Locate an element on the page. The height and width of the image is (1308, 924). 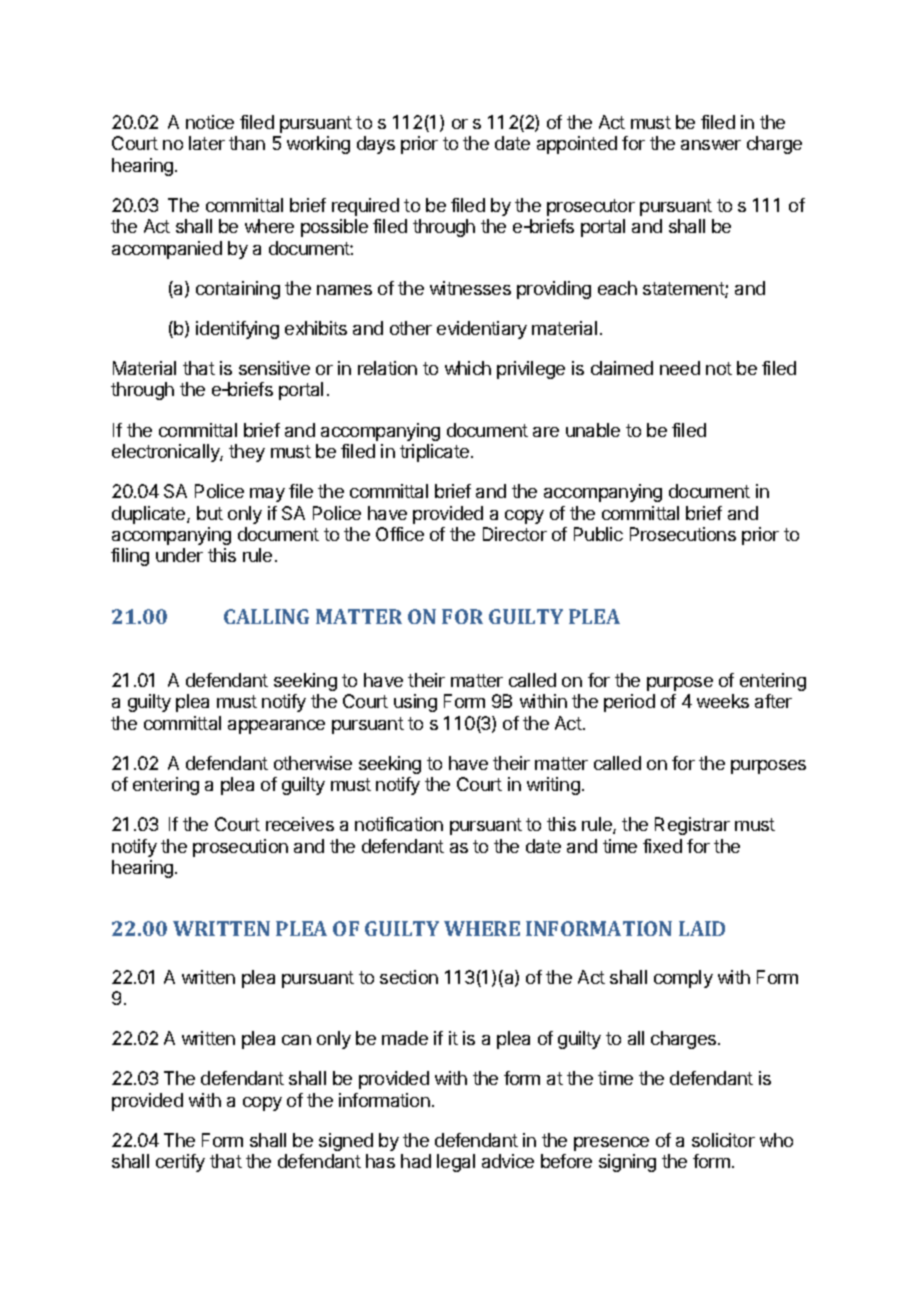
later is located at coordinates (207, 143).
